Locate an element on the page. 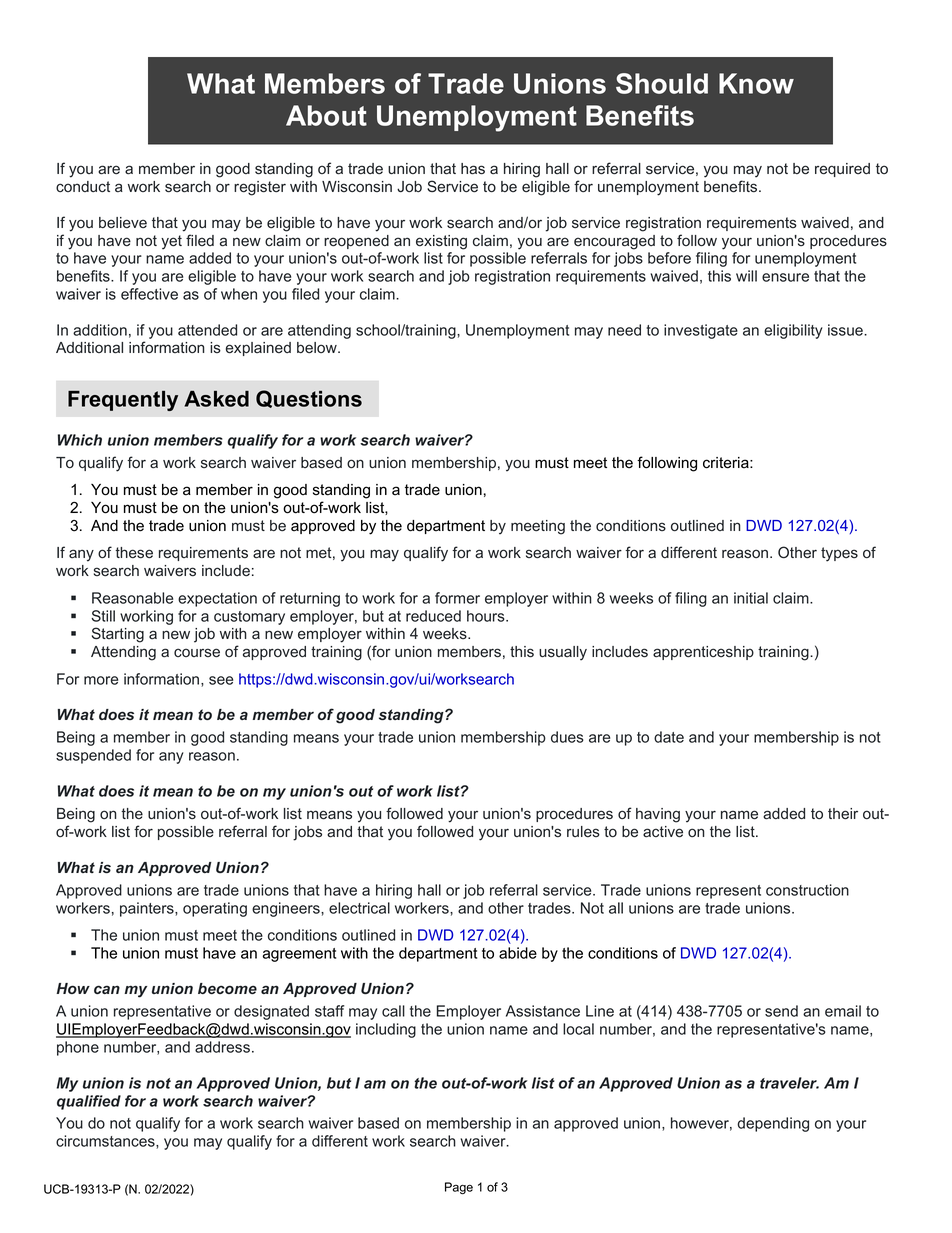 The image size is (952, 1233). abide is located at coordinates (518, 953).
